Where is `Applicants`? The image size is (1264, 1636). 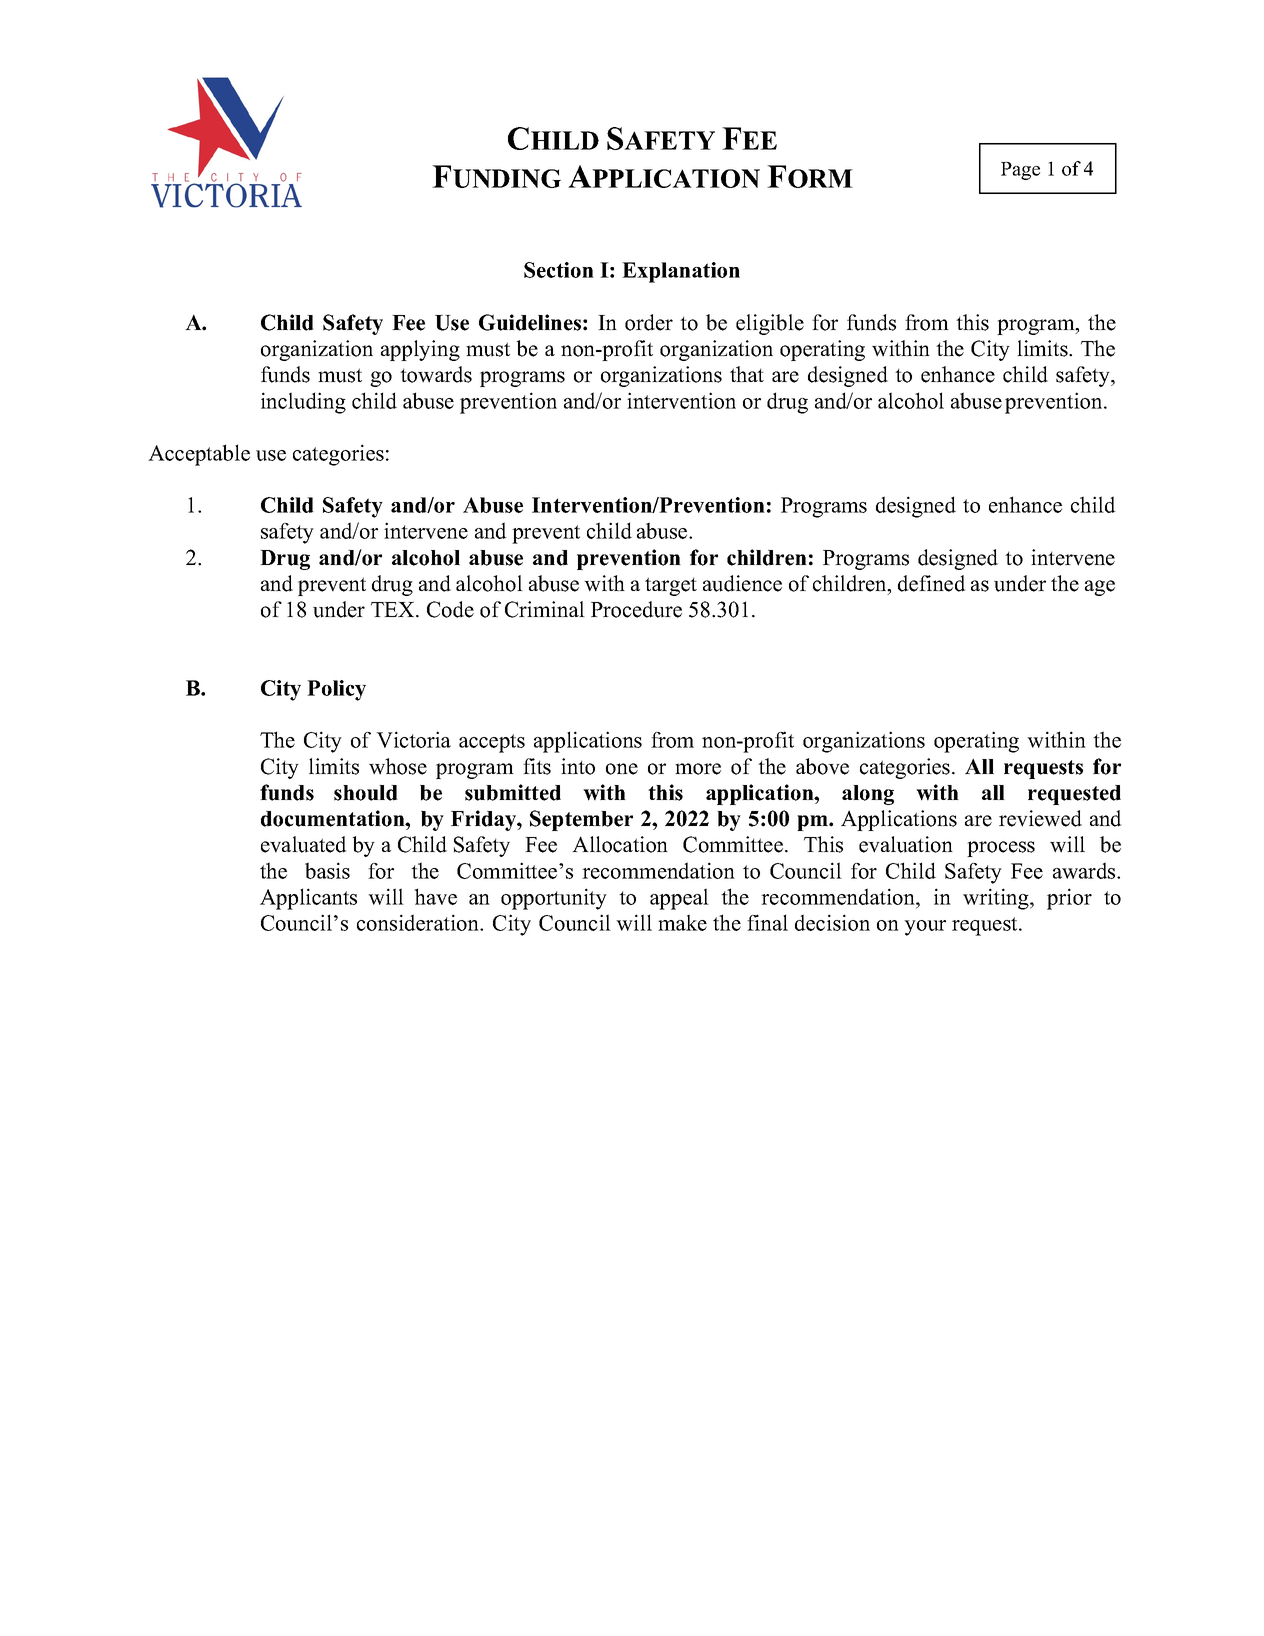 Applicants is located at coordinates (308, 899).
